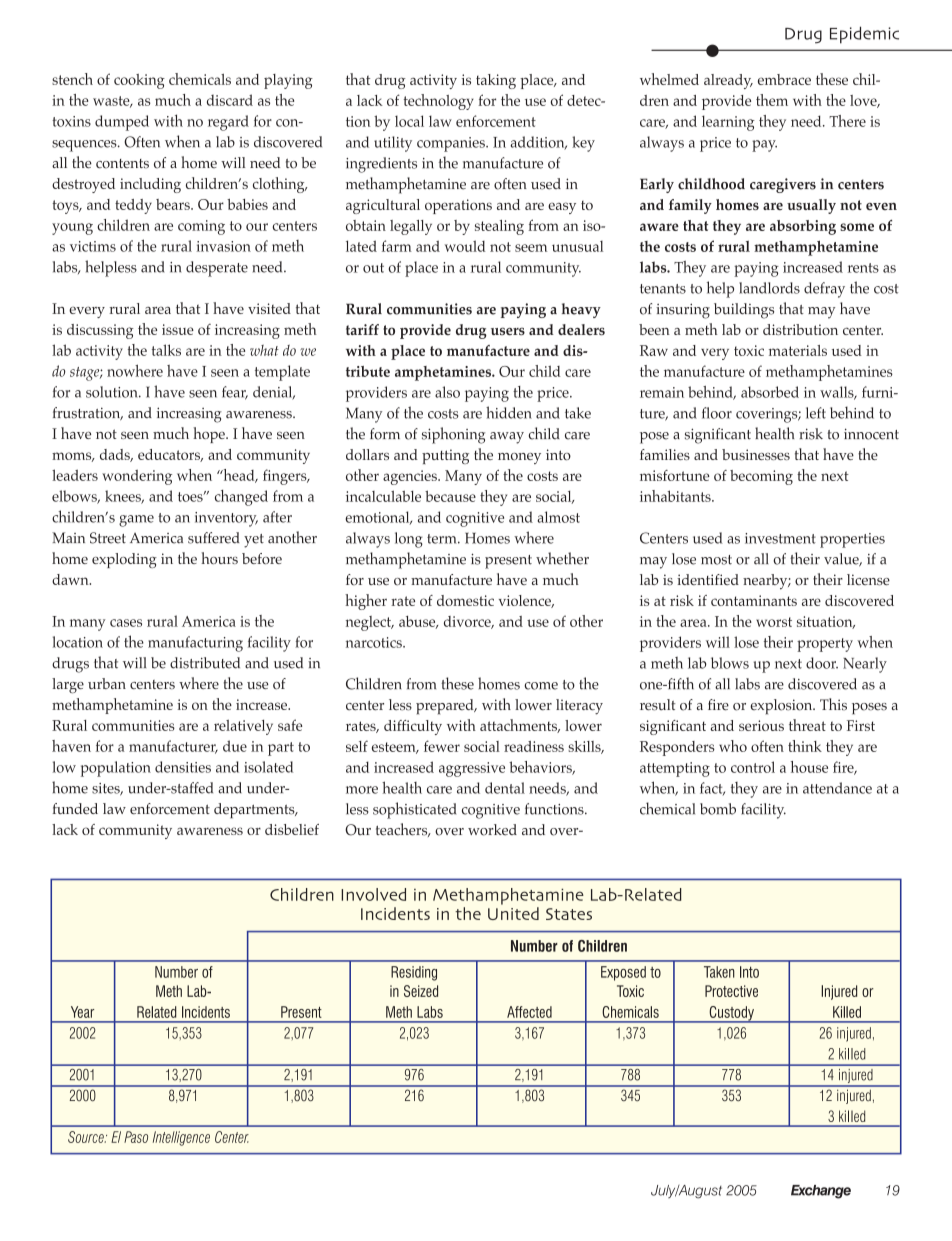  I want to click on worst, so click(774, 622).
